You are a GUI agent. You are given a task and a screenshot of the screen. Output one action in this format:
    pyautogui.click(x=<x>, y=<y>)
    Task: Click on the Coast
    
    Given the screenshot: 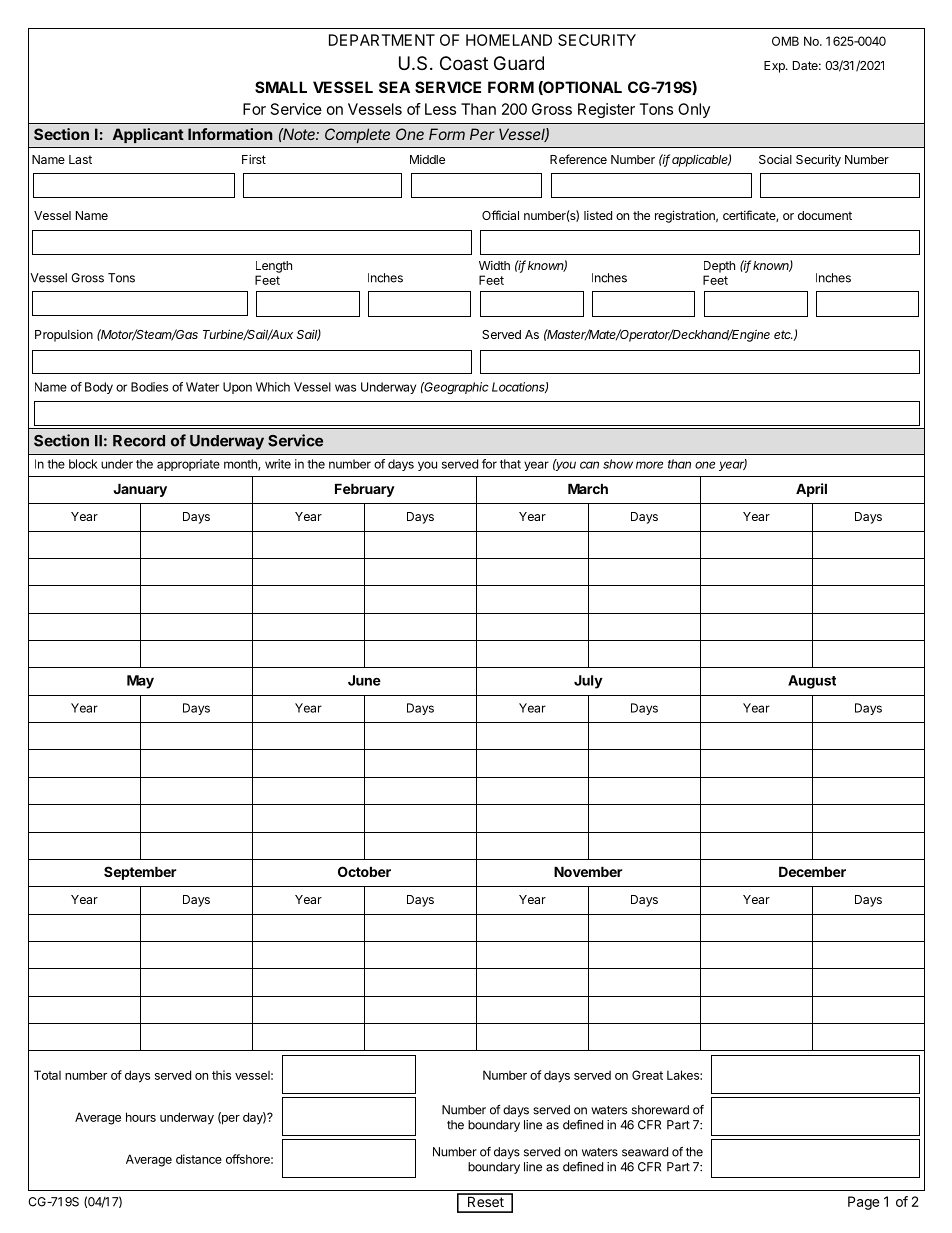 What is the action you would take?
    pyautogui.click(x=464, y=63)
